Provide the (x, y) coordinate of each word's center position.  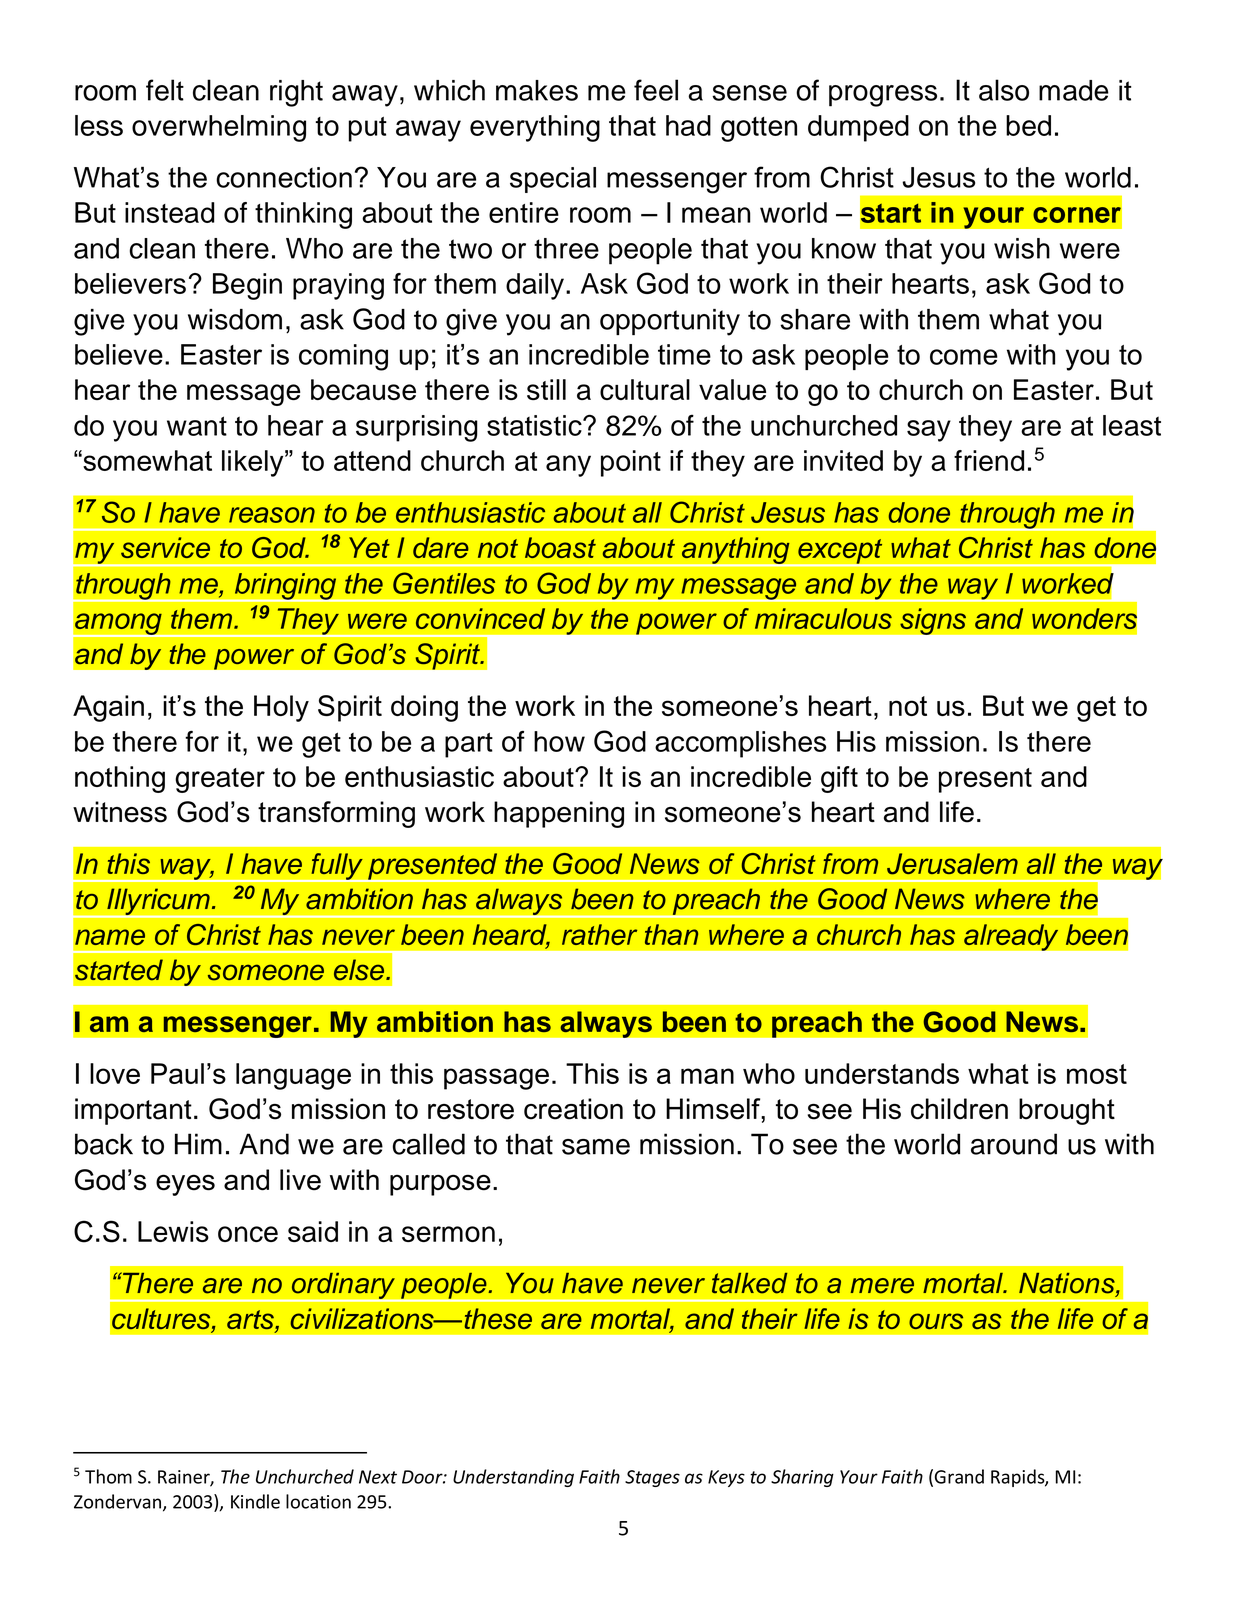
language (293, 1076)
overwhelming (219, 128)
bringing (285, 587)
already (1011, 937)
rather (599, 934)
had (688, 125)
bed (1028, 125)
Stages (652, 1478)
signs (933, 621)
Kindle (255, 1501)
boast (560, 547)
